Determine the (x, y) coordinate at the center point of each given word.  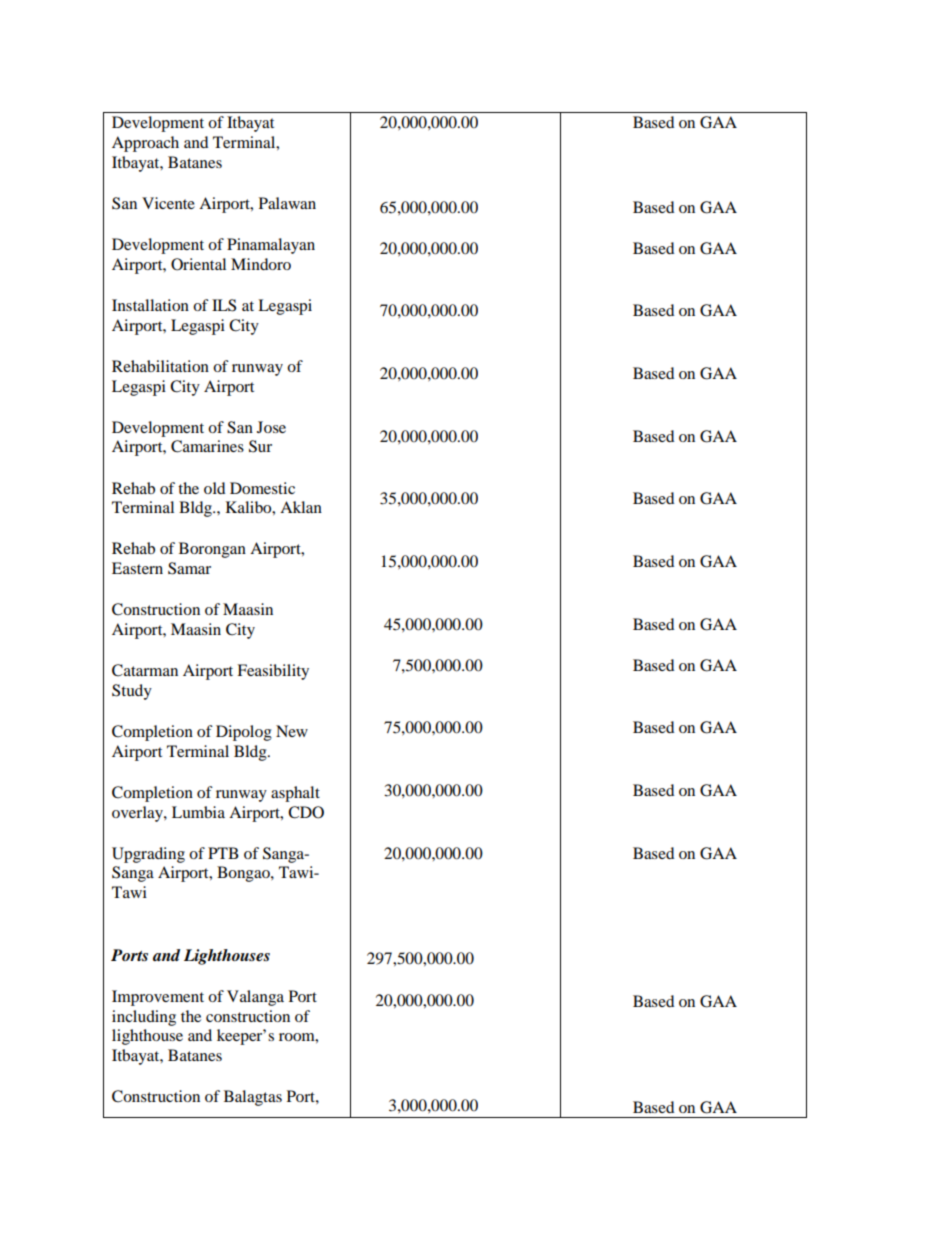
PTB (223, 853)
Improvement (158, 998)
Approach (145, 144)
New (292, 731)
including (144, 1018)
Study (132, 692)
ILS (224, 305)
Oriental (198, 264)
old (214, 488)
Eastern (137, 568)
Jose (271, 427)
